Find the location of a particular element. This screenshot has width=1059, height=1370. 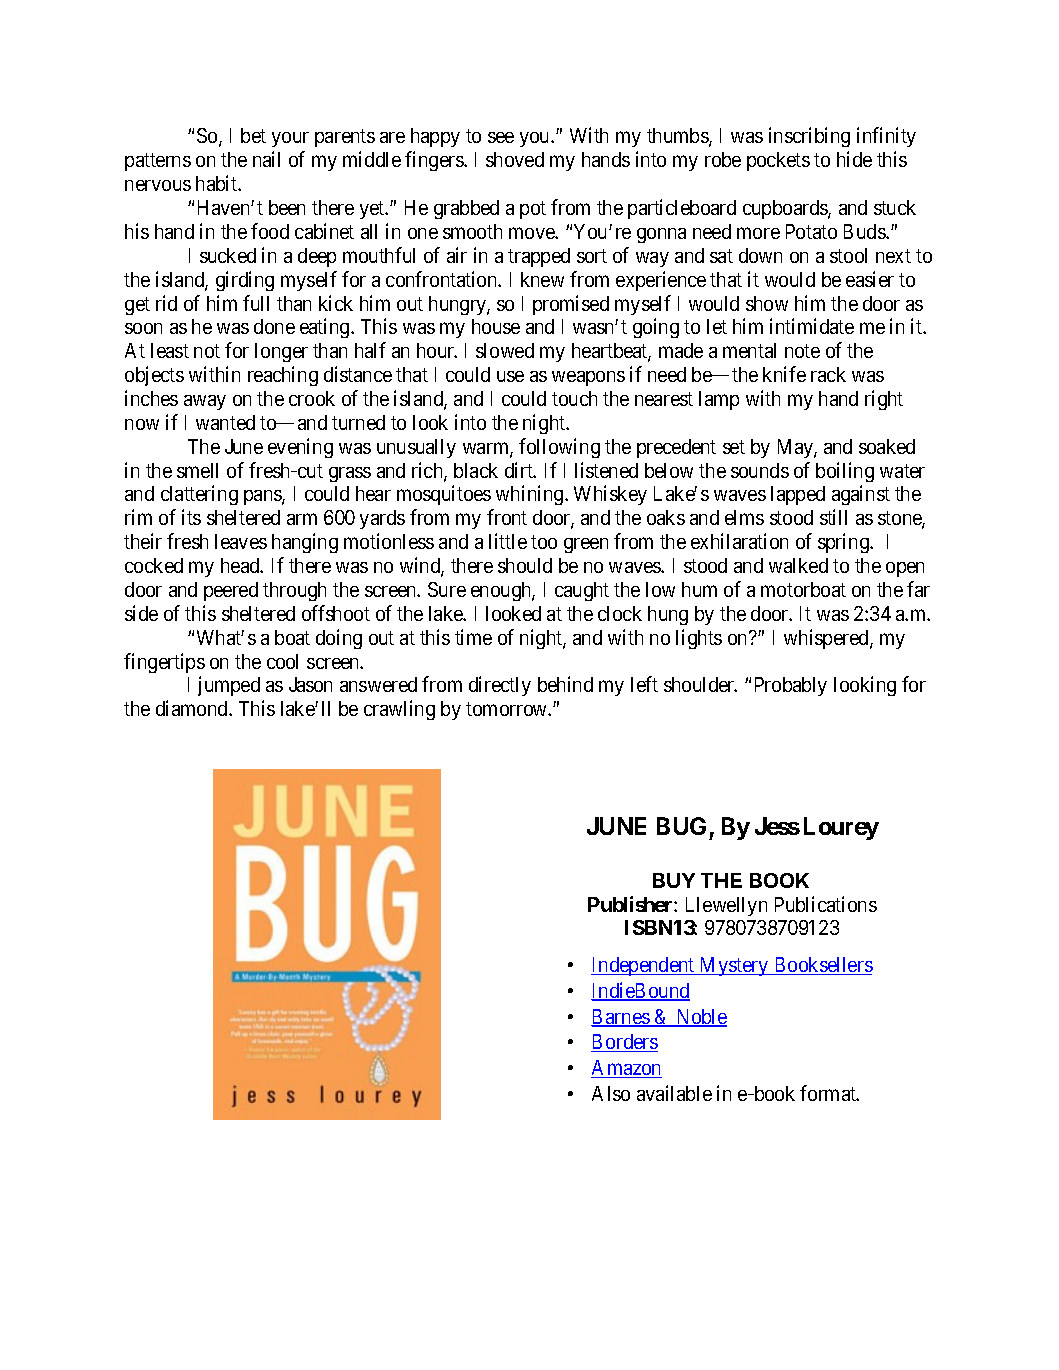

Amazon is located at coordinates (626, 1069).
